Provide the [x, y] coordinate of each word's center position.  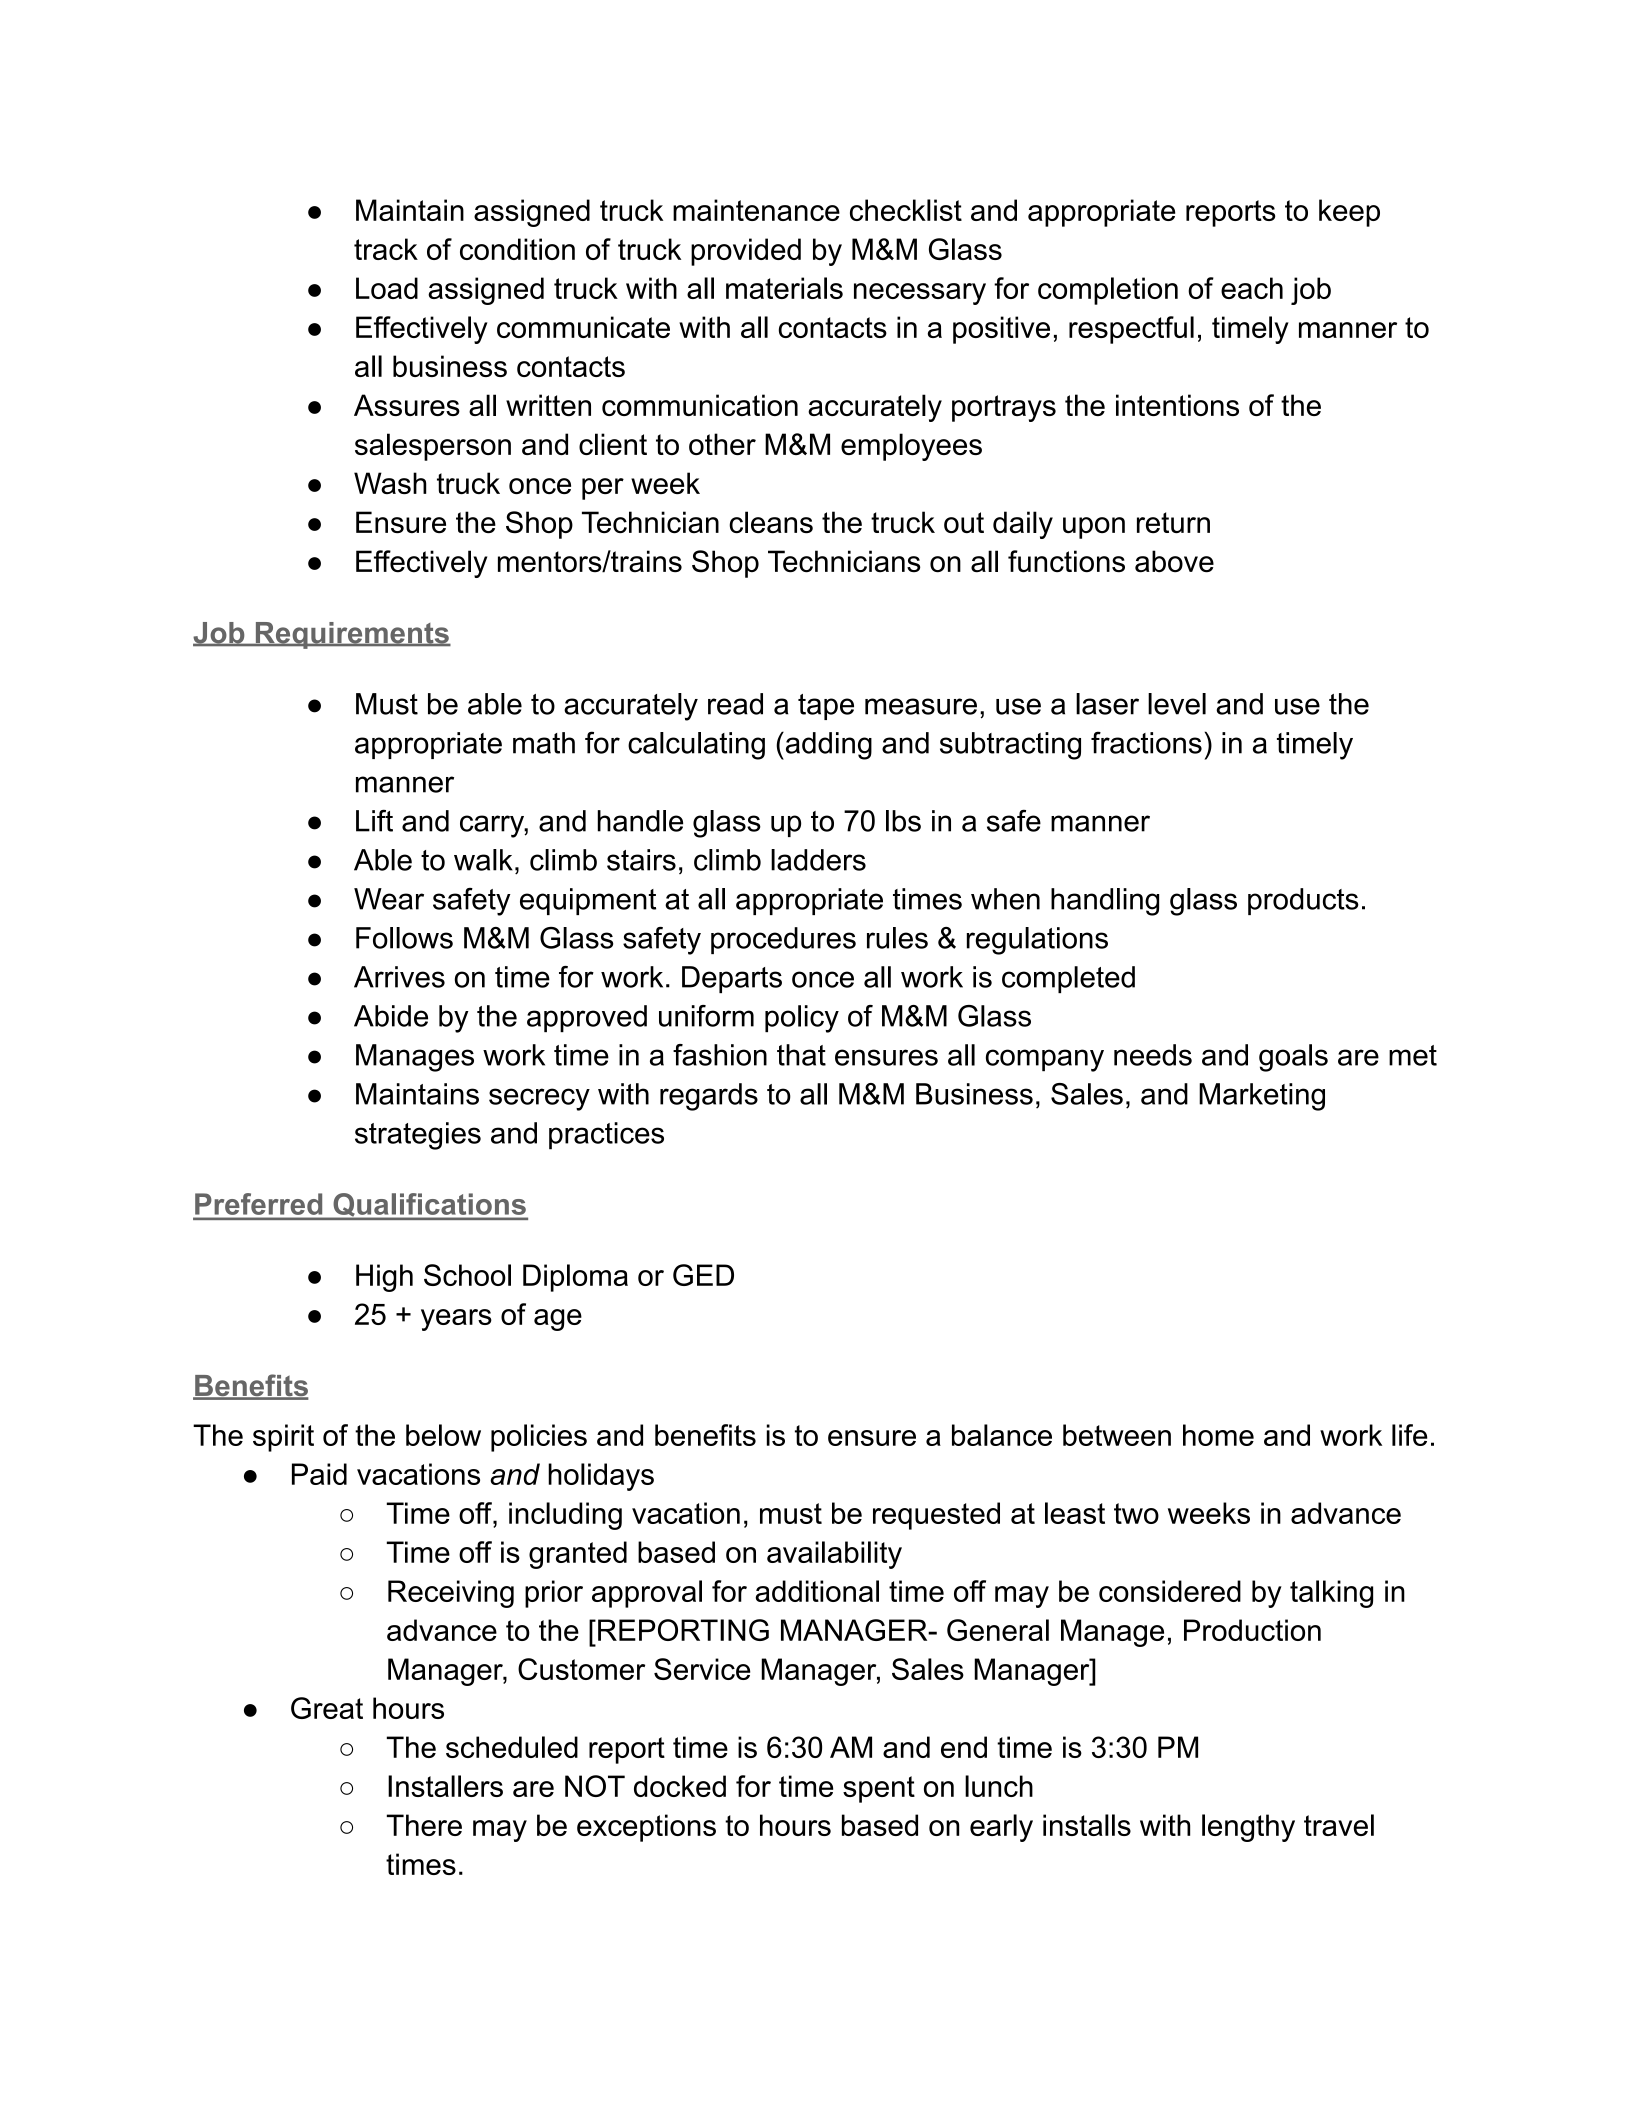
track [386, 249]
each [1252, 288]
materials [784, 288]
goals [1293, 1058]
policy [802, 1019]
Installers [445, 1786]
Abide [391, 1016]
